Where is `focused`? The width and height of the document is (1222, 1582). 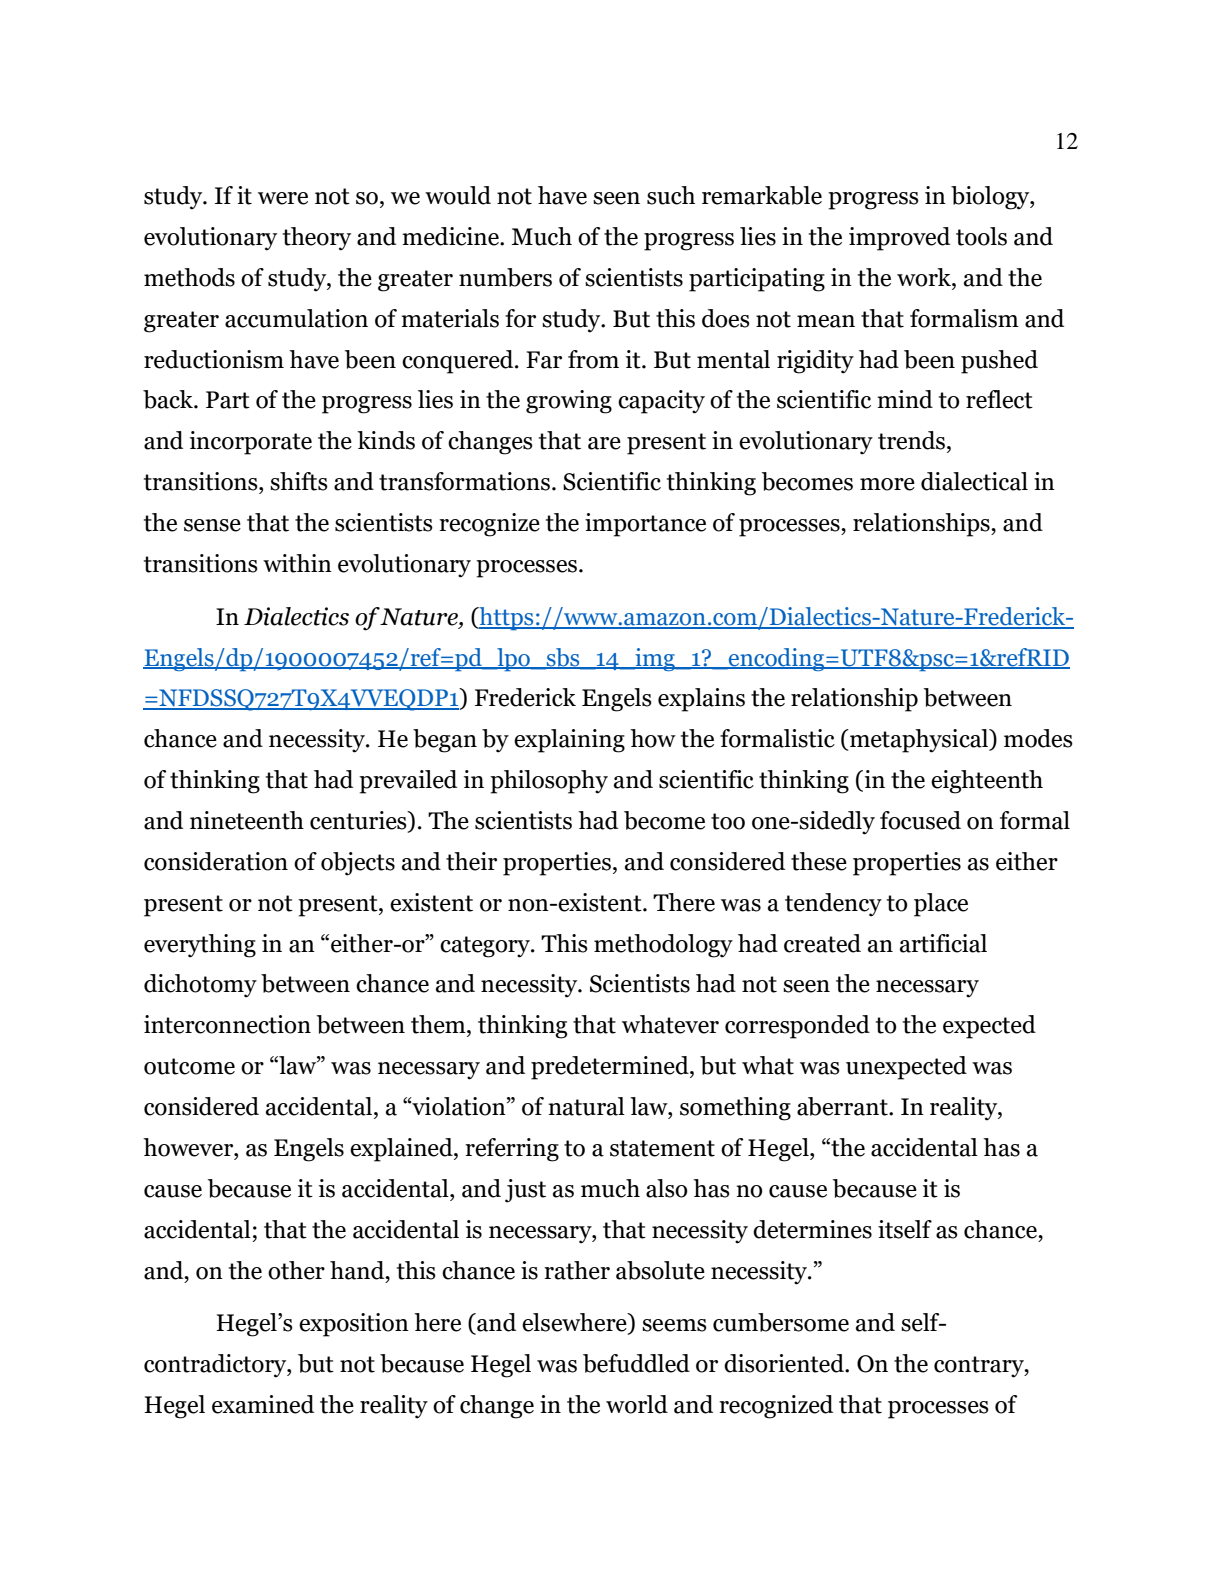
focused is located at coordinates (920, 820).
